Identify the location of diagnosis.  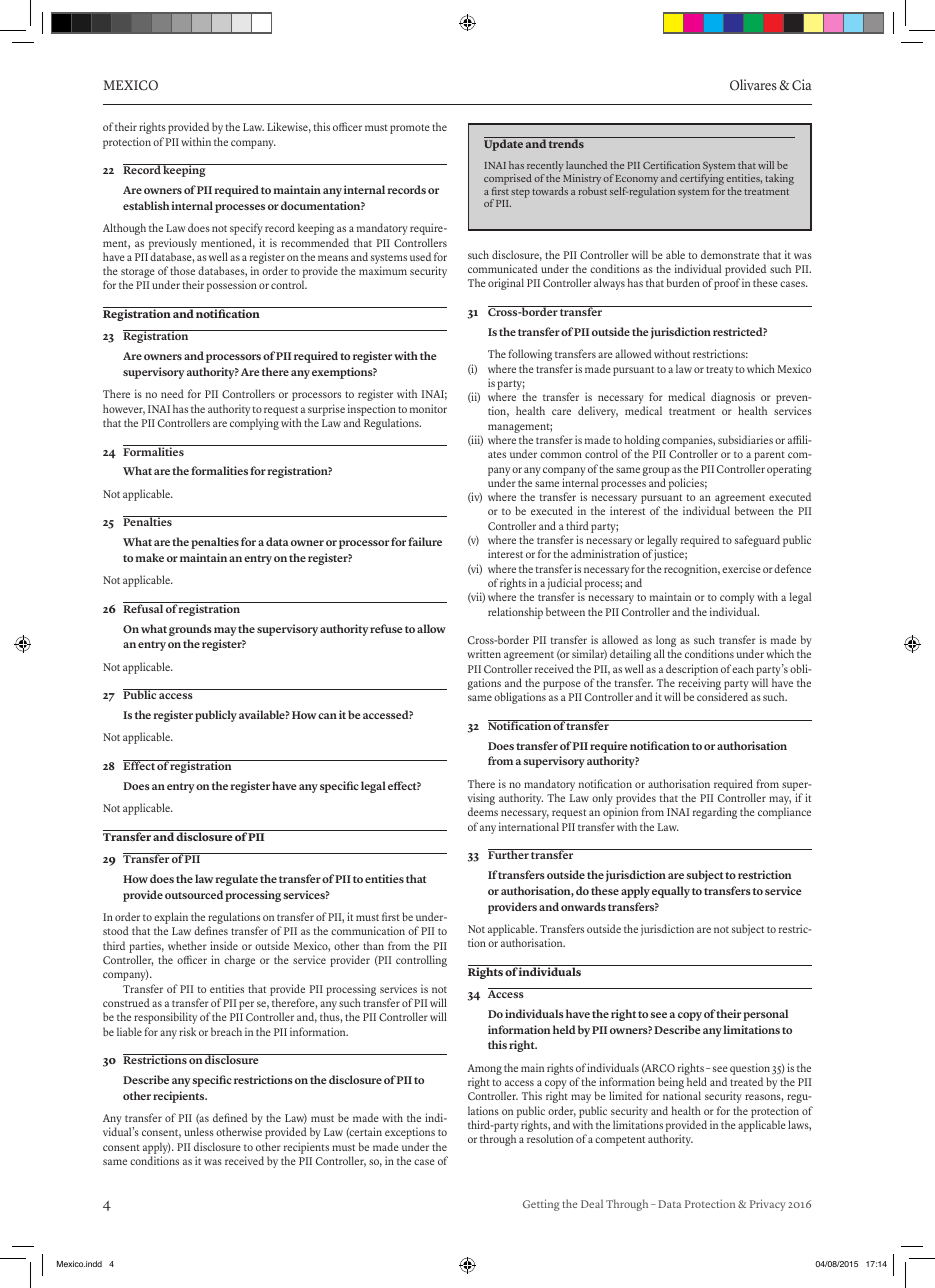
(734, 399).
